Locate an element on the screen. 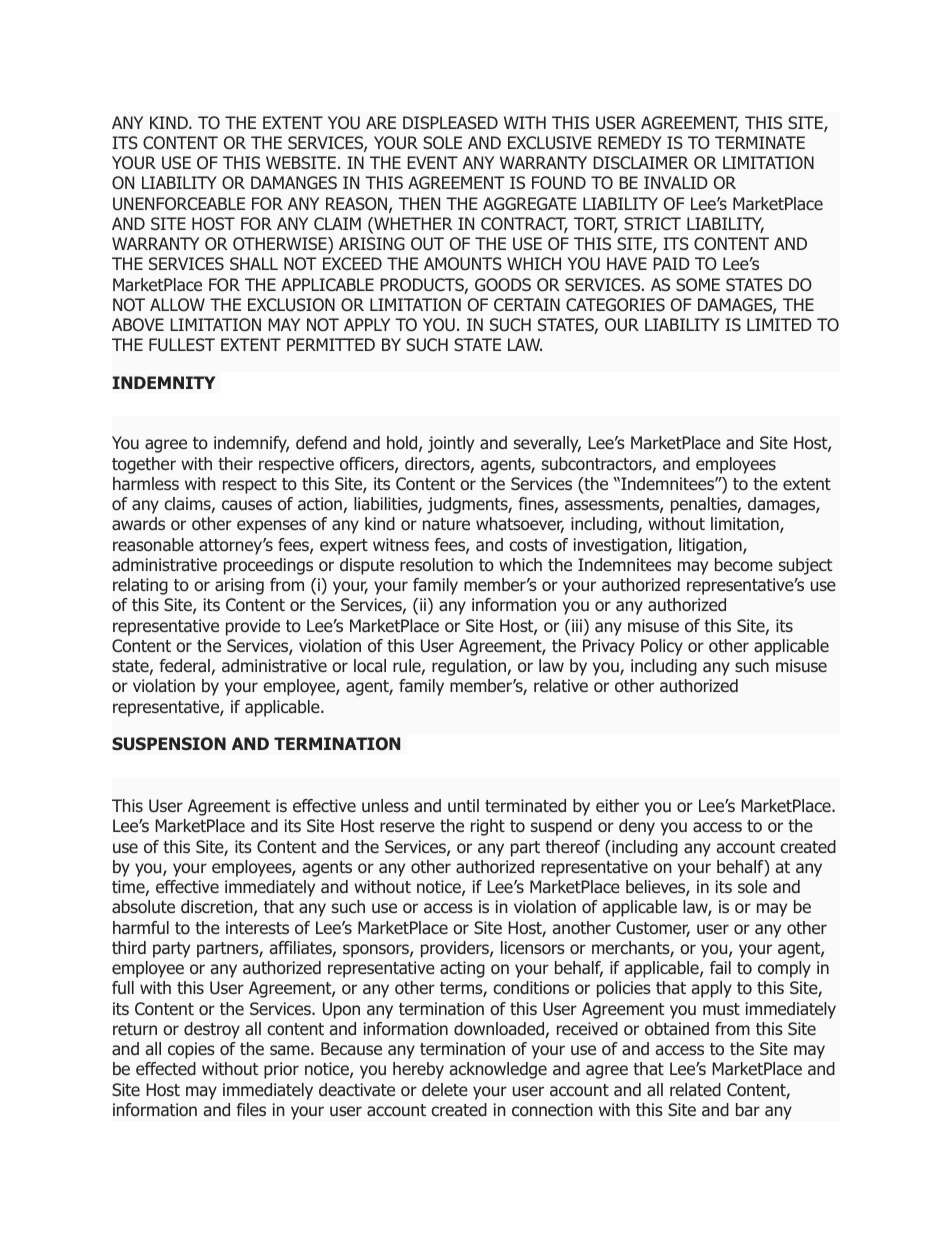 The height and width of the screenshot is (1233, 952). INVALID is located at coordinates (676, 182).
